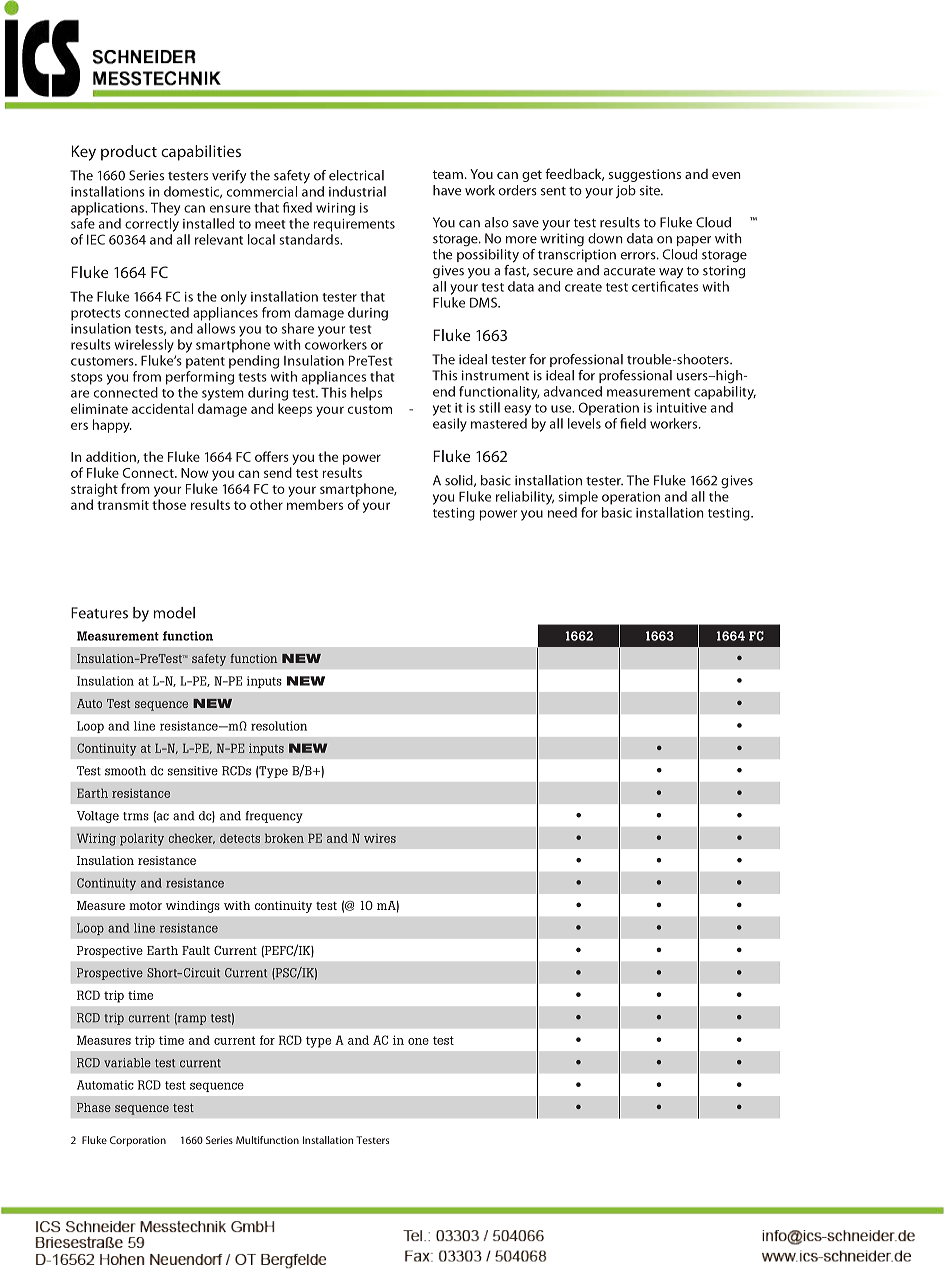  I want to click on They, so click(165, 209).
